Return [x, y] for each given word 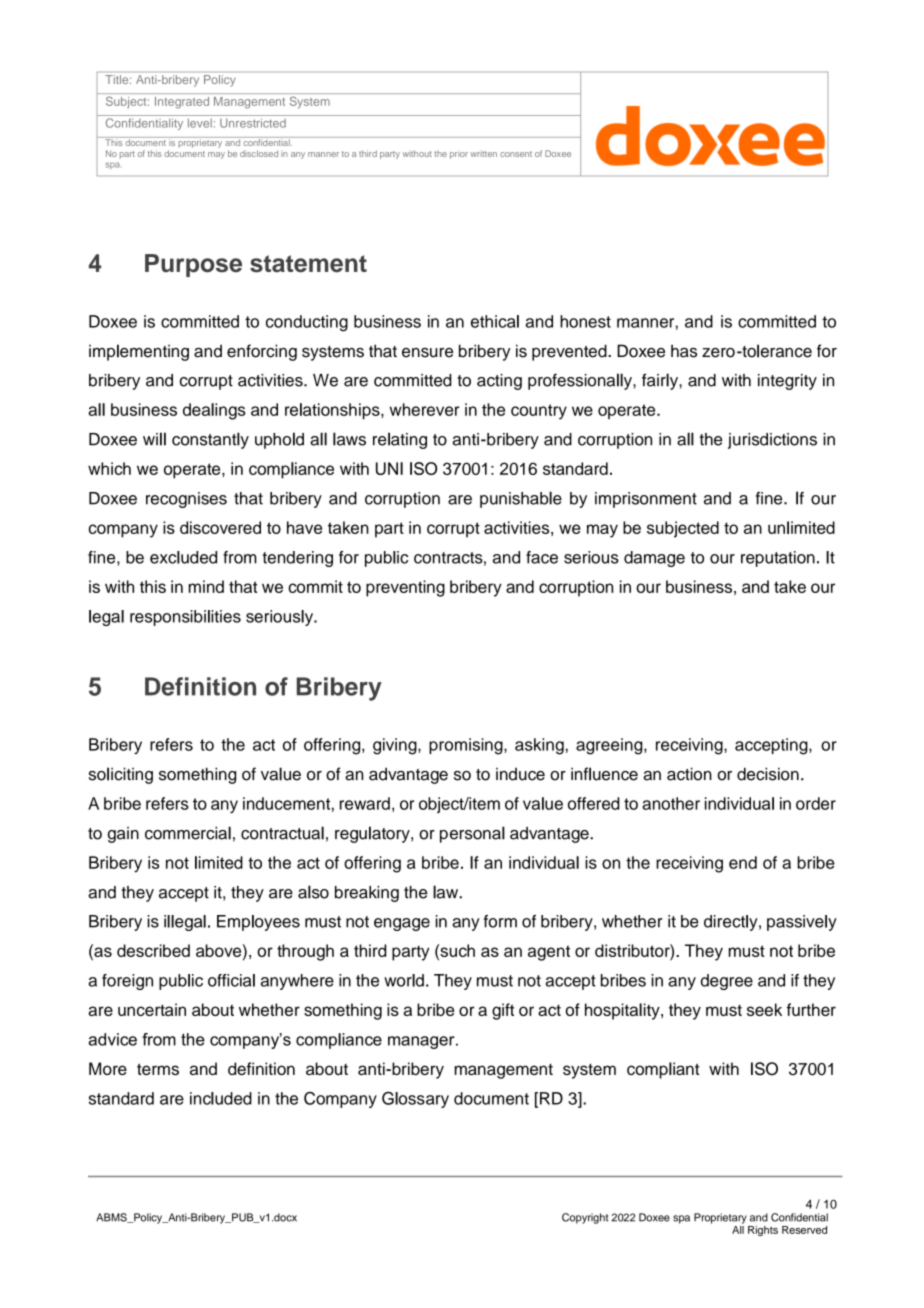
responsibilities [185, 618]
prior [459, 154]
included [221, 1098]
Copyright [585, 1218]
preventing [405, 588]
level [200, 123]
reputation [778, 559]
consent [516, 154]
